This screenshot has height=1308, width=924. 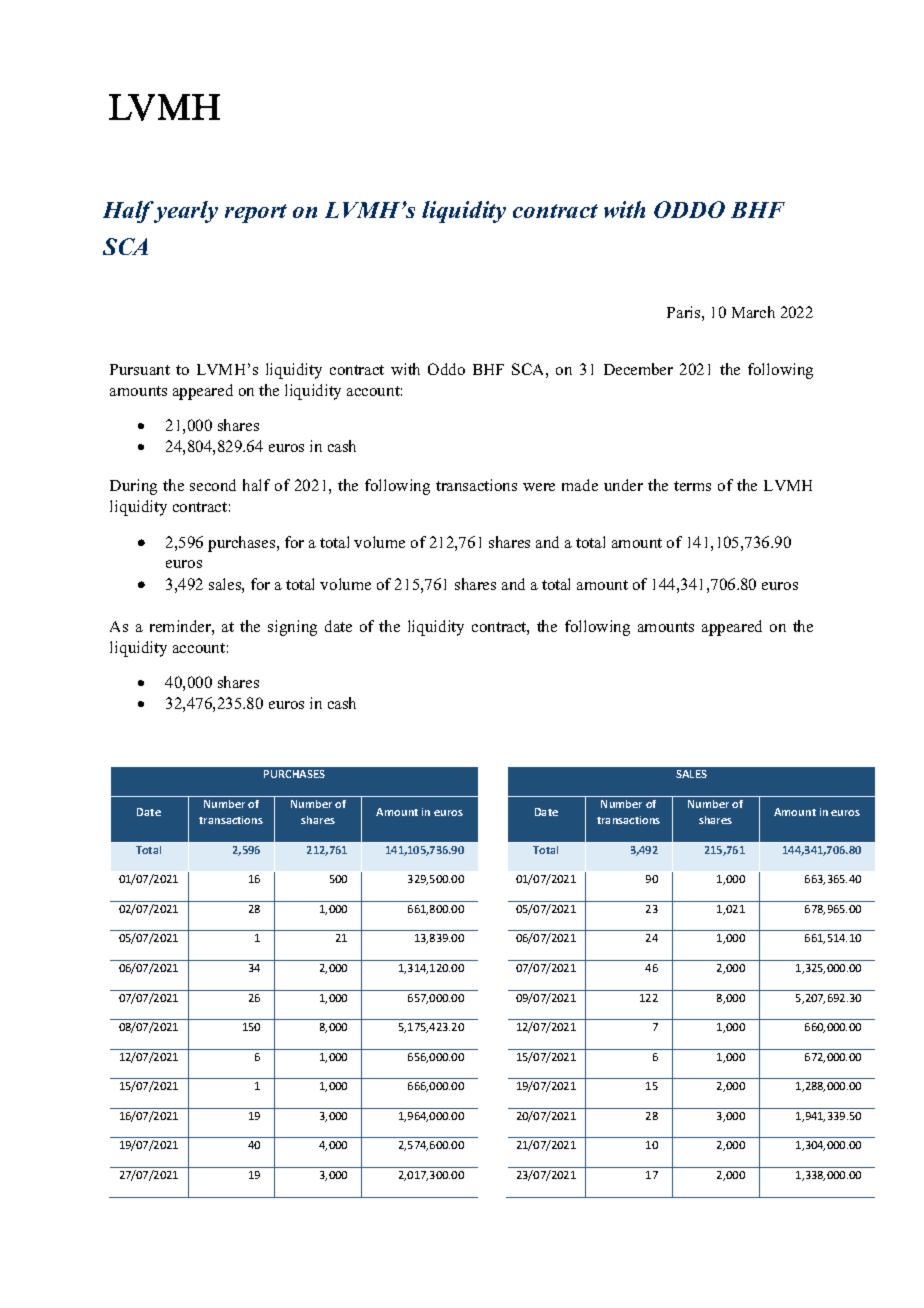 What do you see at coordinates (692, 486) in the screenshot?
I see `terms` at bounding box center [692, 486].
